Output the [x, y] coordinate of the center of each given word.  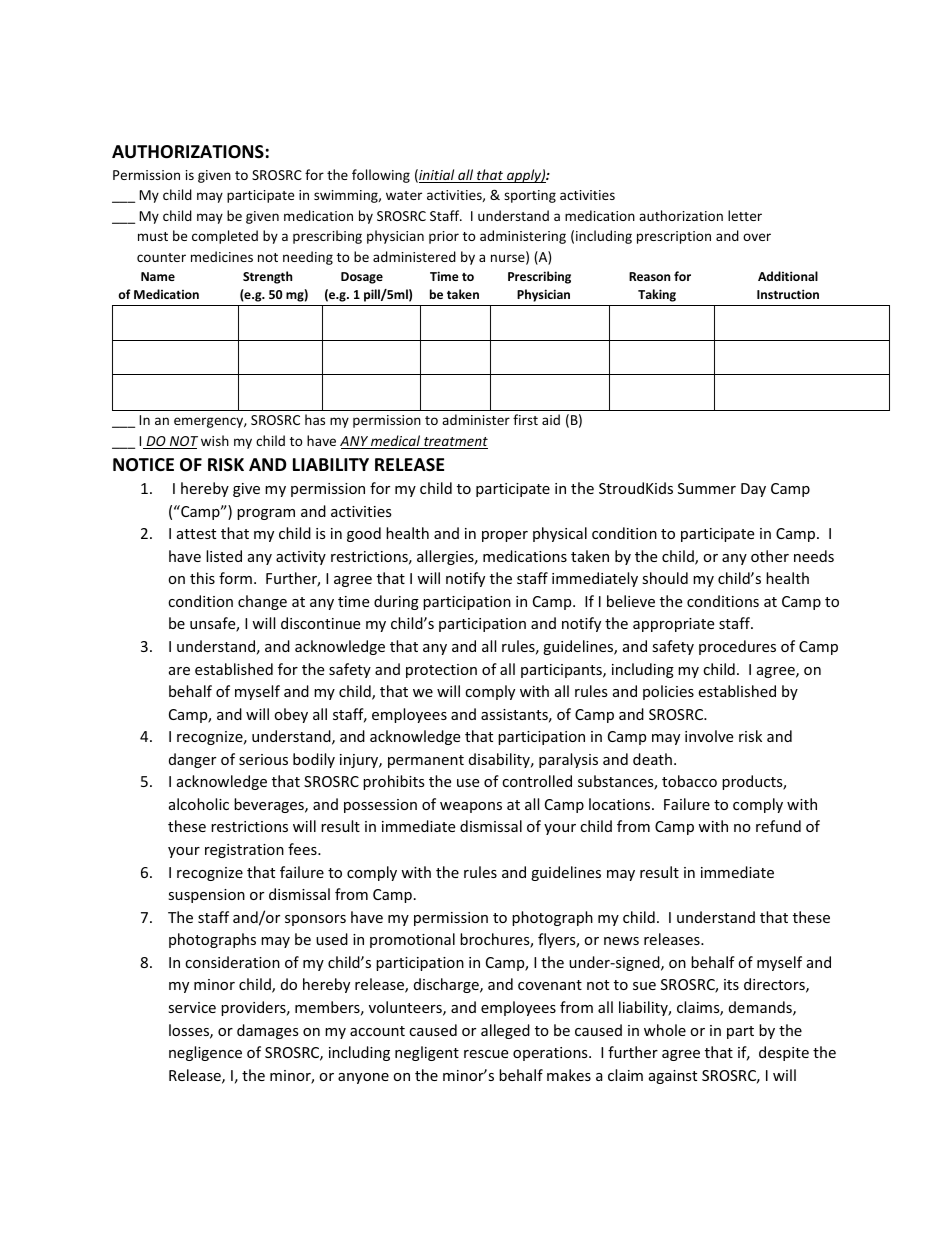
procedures [737, 647]
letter [745, 215]
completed [225, 237]
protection [441, 671]
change [262, 602]
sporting [530, 196]
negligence [205, 1053]
